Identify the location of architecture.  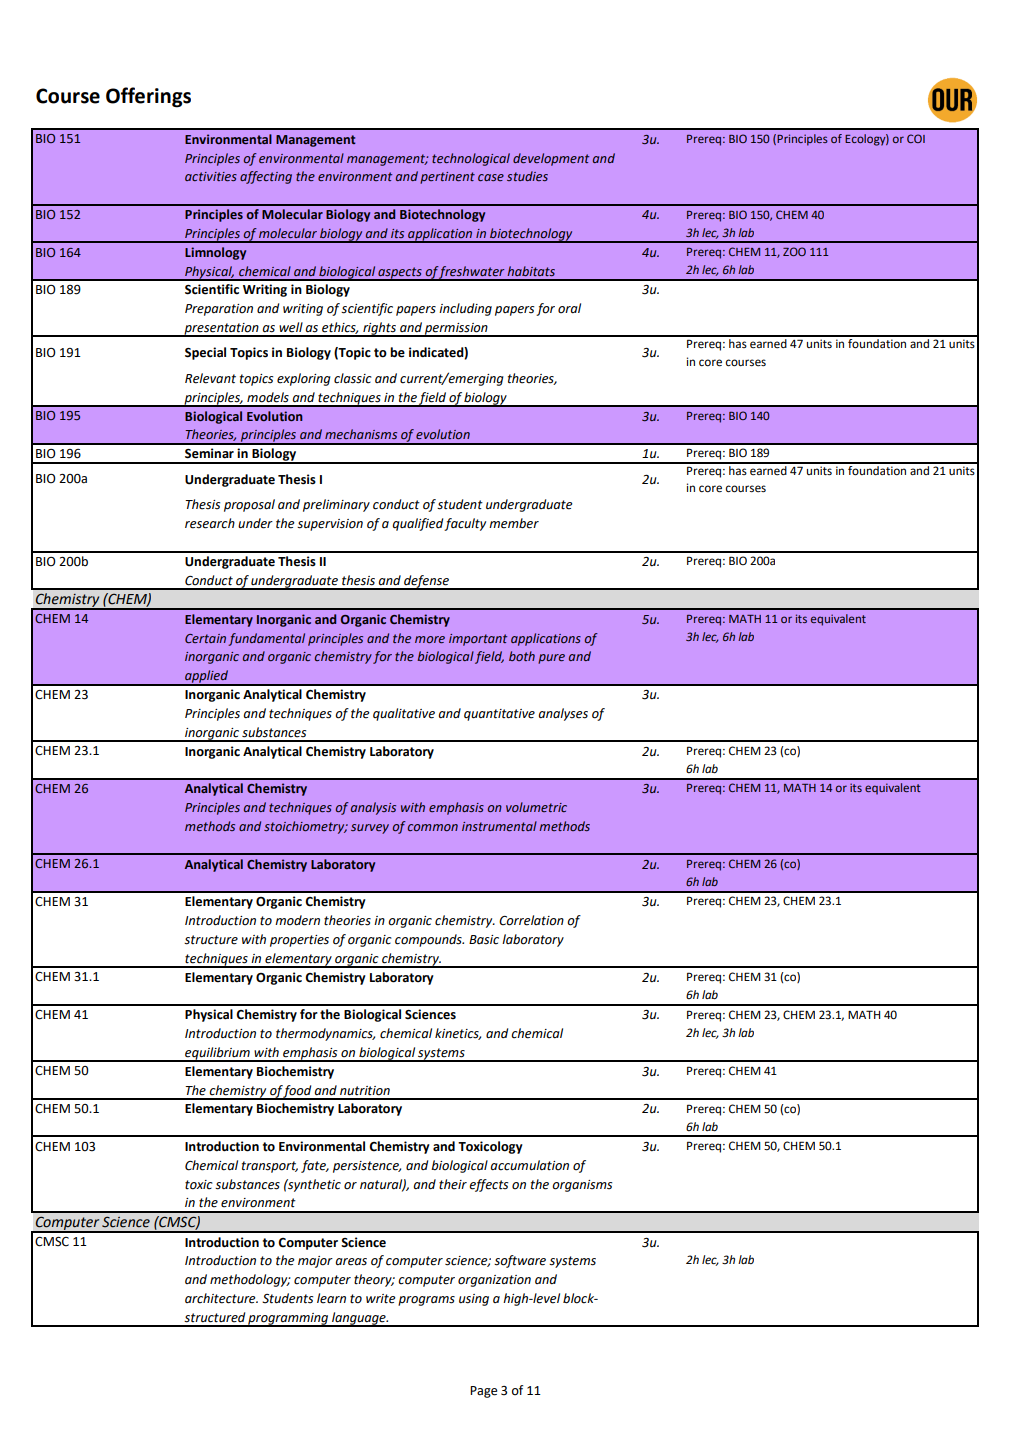
(221, 1298).
